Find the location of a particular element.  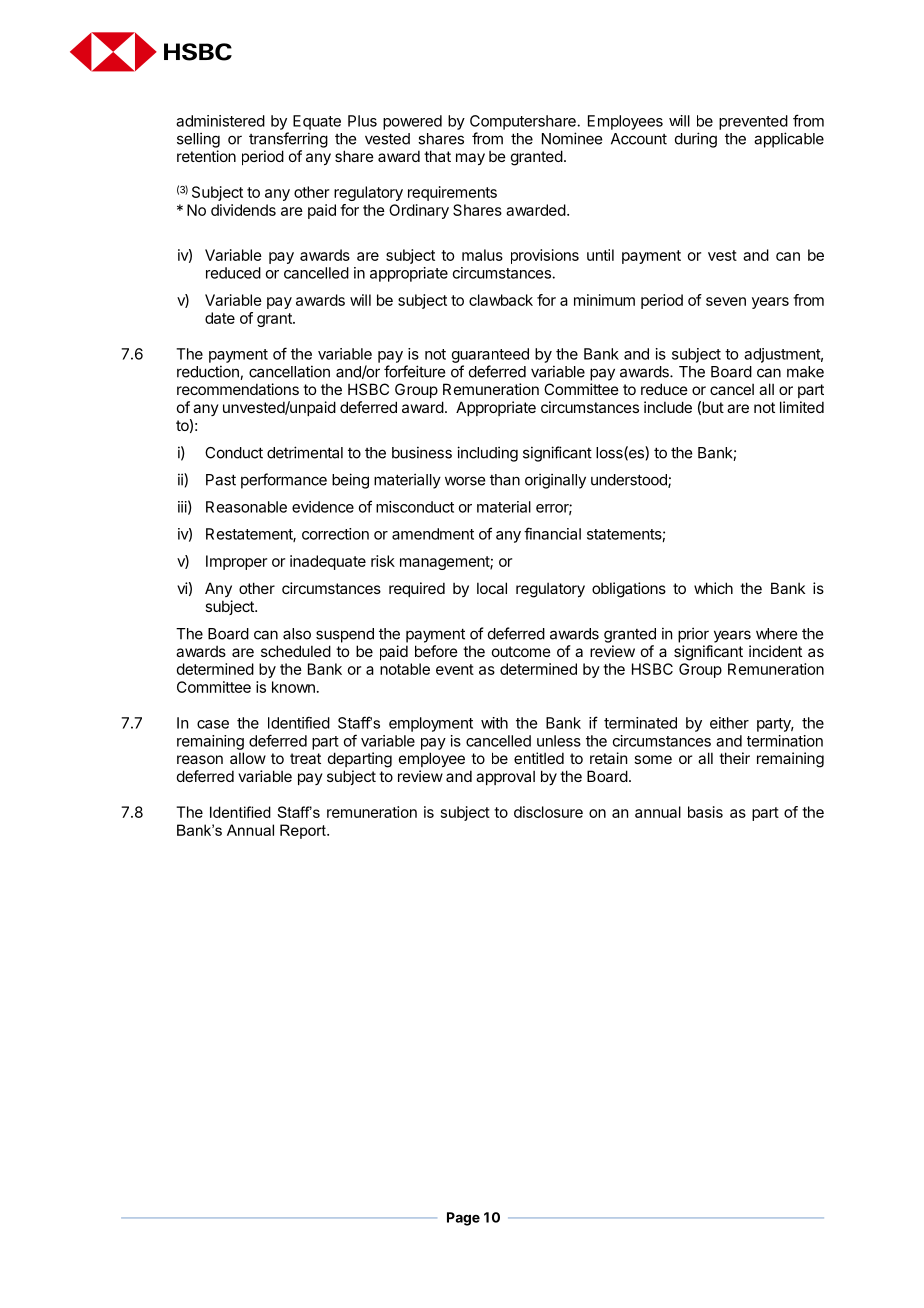

may is located at coordinates (470, 159).
